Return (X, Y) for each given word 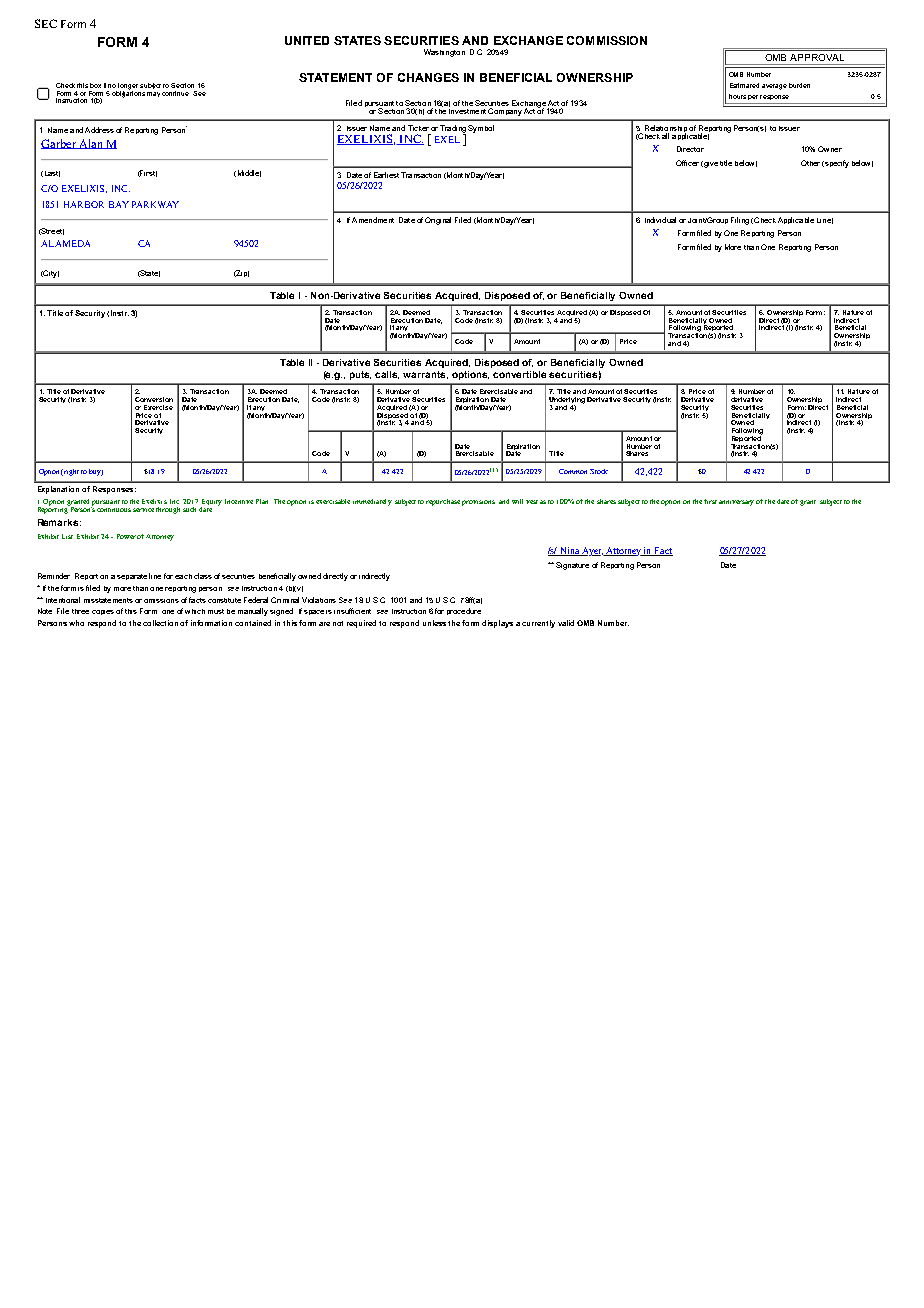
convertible (519, 374)
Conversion (154, 399)
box (95, 85)
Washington (444, 53)
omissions (161, 601)
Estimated (744, 85)
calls (387, 375)
